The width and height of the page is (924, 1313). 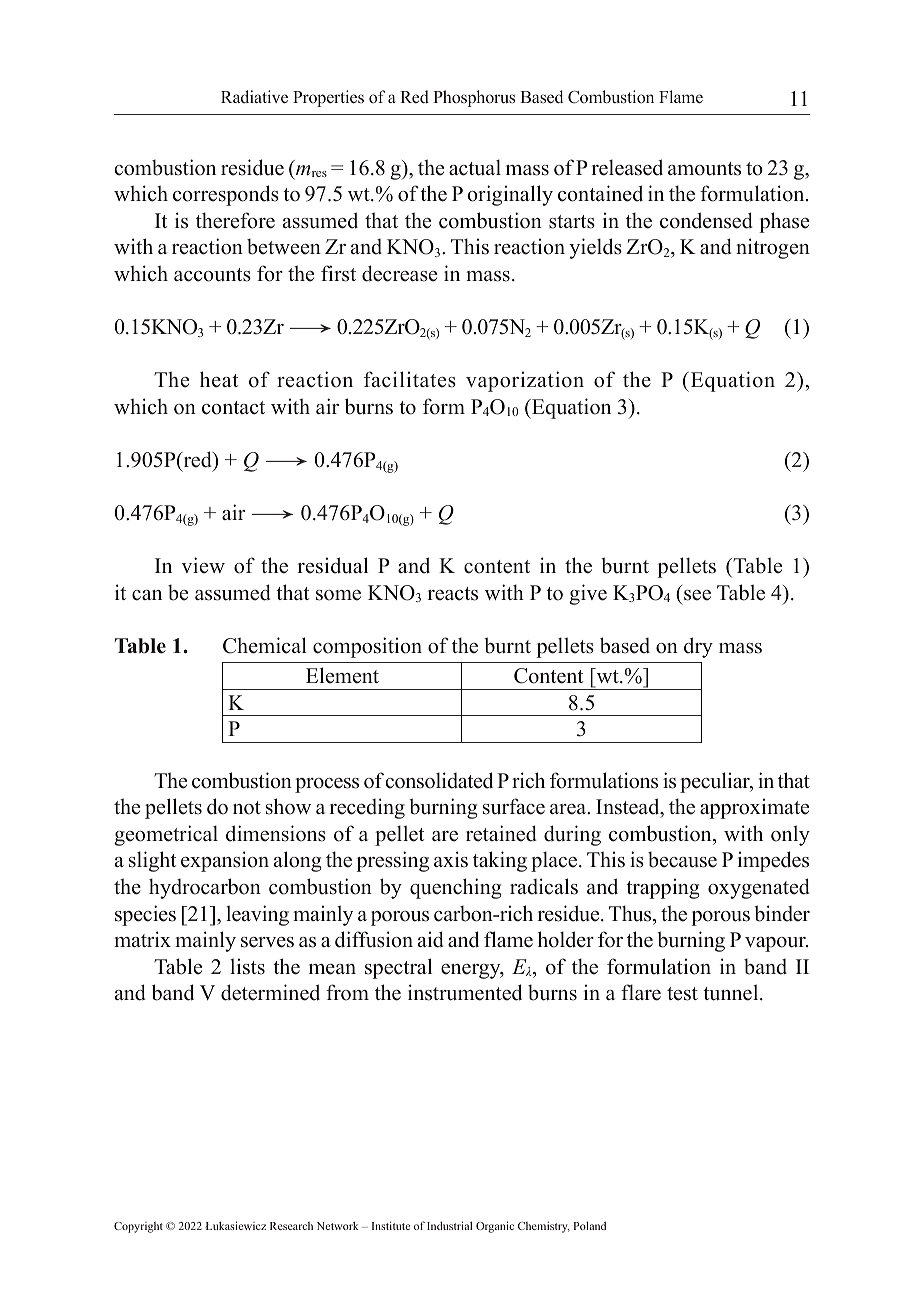 I want to click on Radiative, so click(x=254, y=96).
